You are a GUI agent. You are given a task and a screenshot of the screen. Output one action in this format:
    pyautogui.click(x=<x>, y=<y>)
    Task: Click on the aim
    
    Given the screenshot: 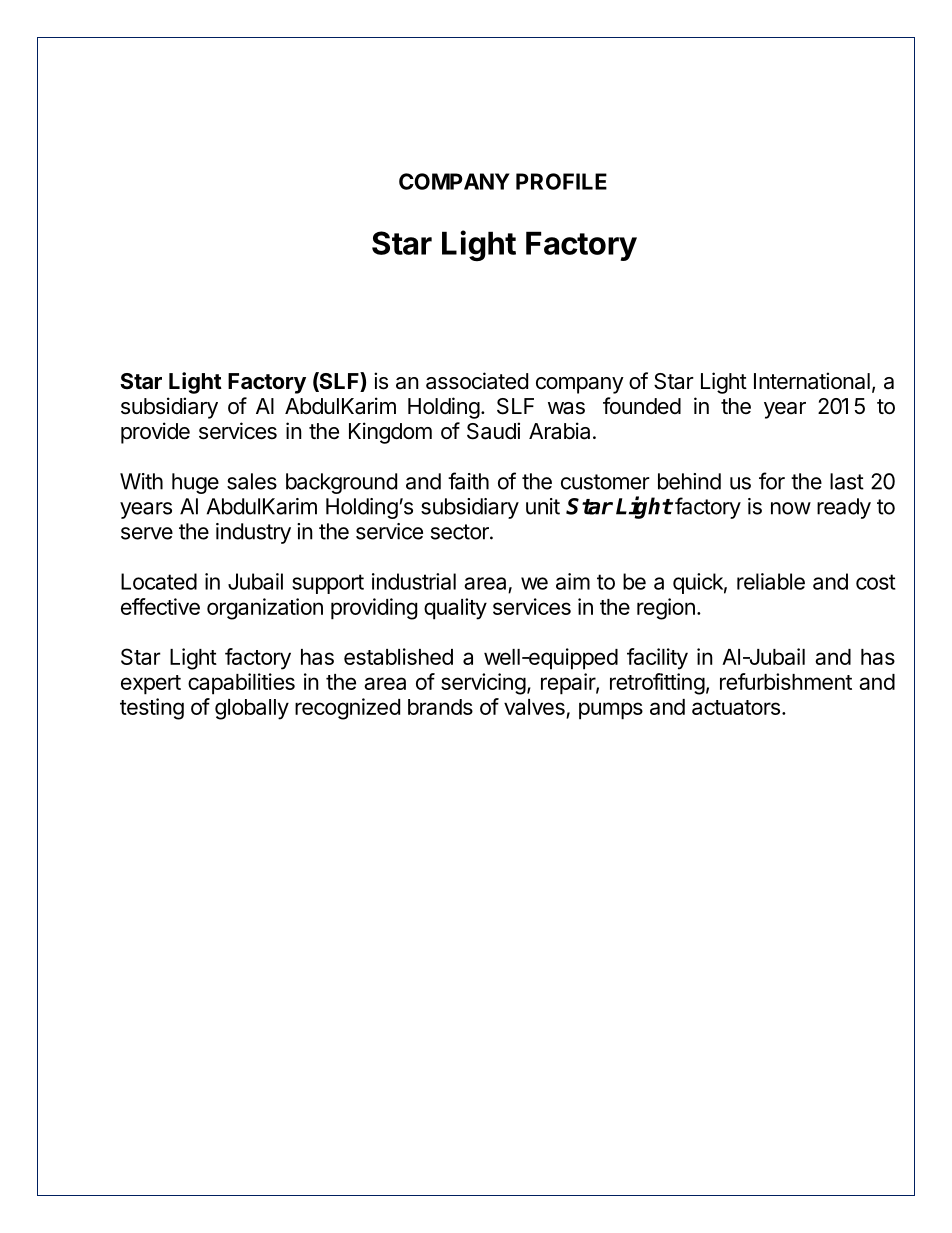 What is the action you would take?
    pyautogui.click(x=573, y=581)
